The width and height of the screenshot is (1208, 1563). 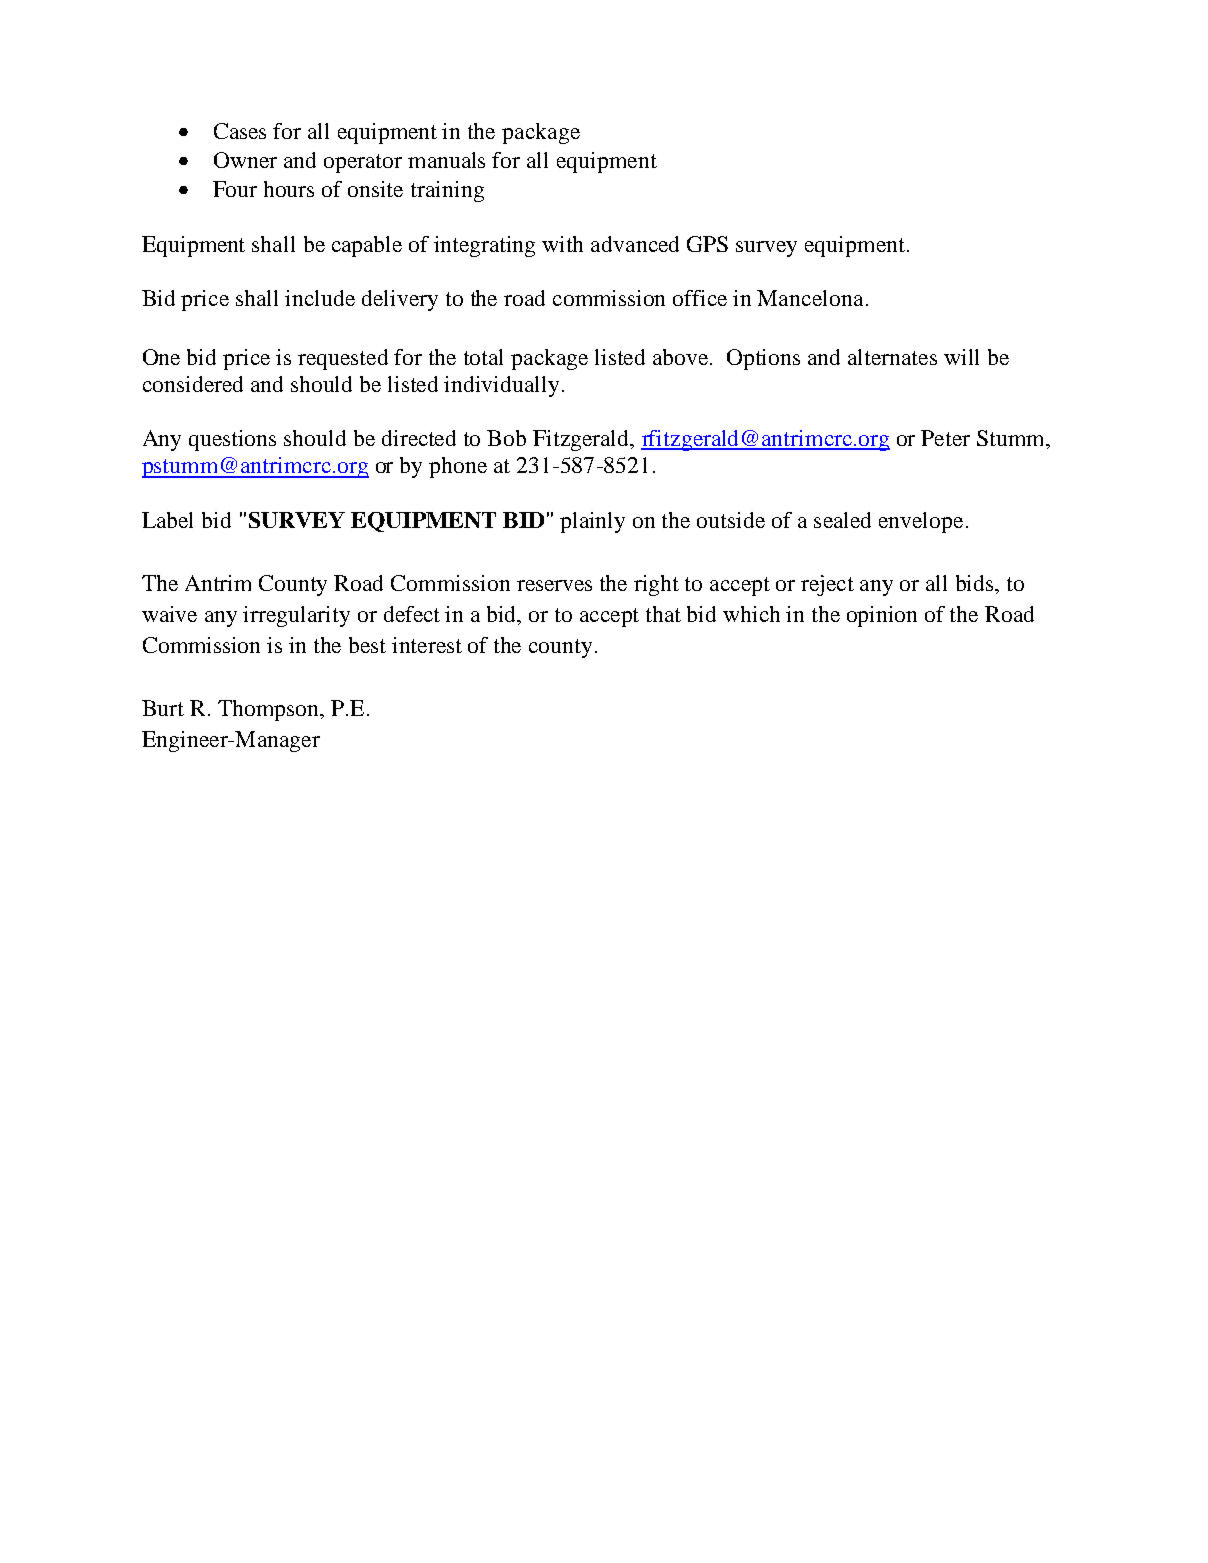 I want to click on GPS, so click(x=707, y=244).
